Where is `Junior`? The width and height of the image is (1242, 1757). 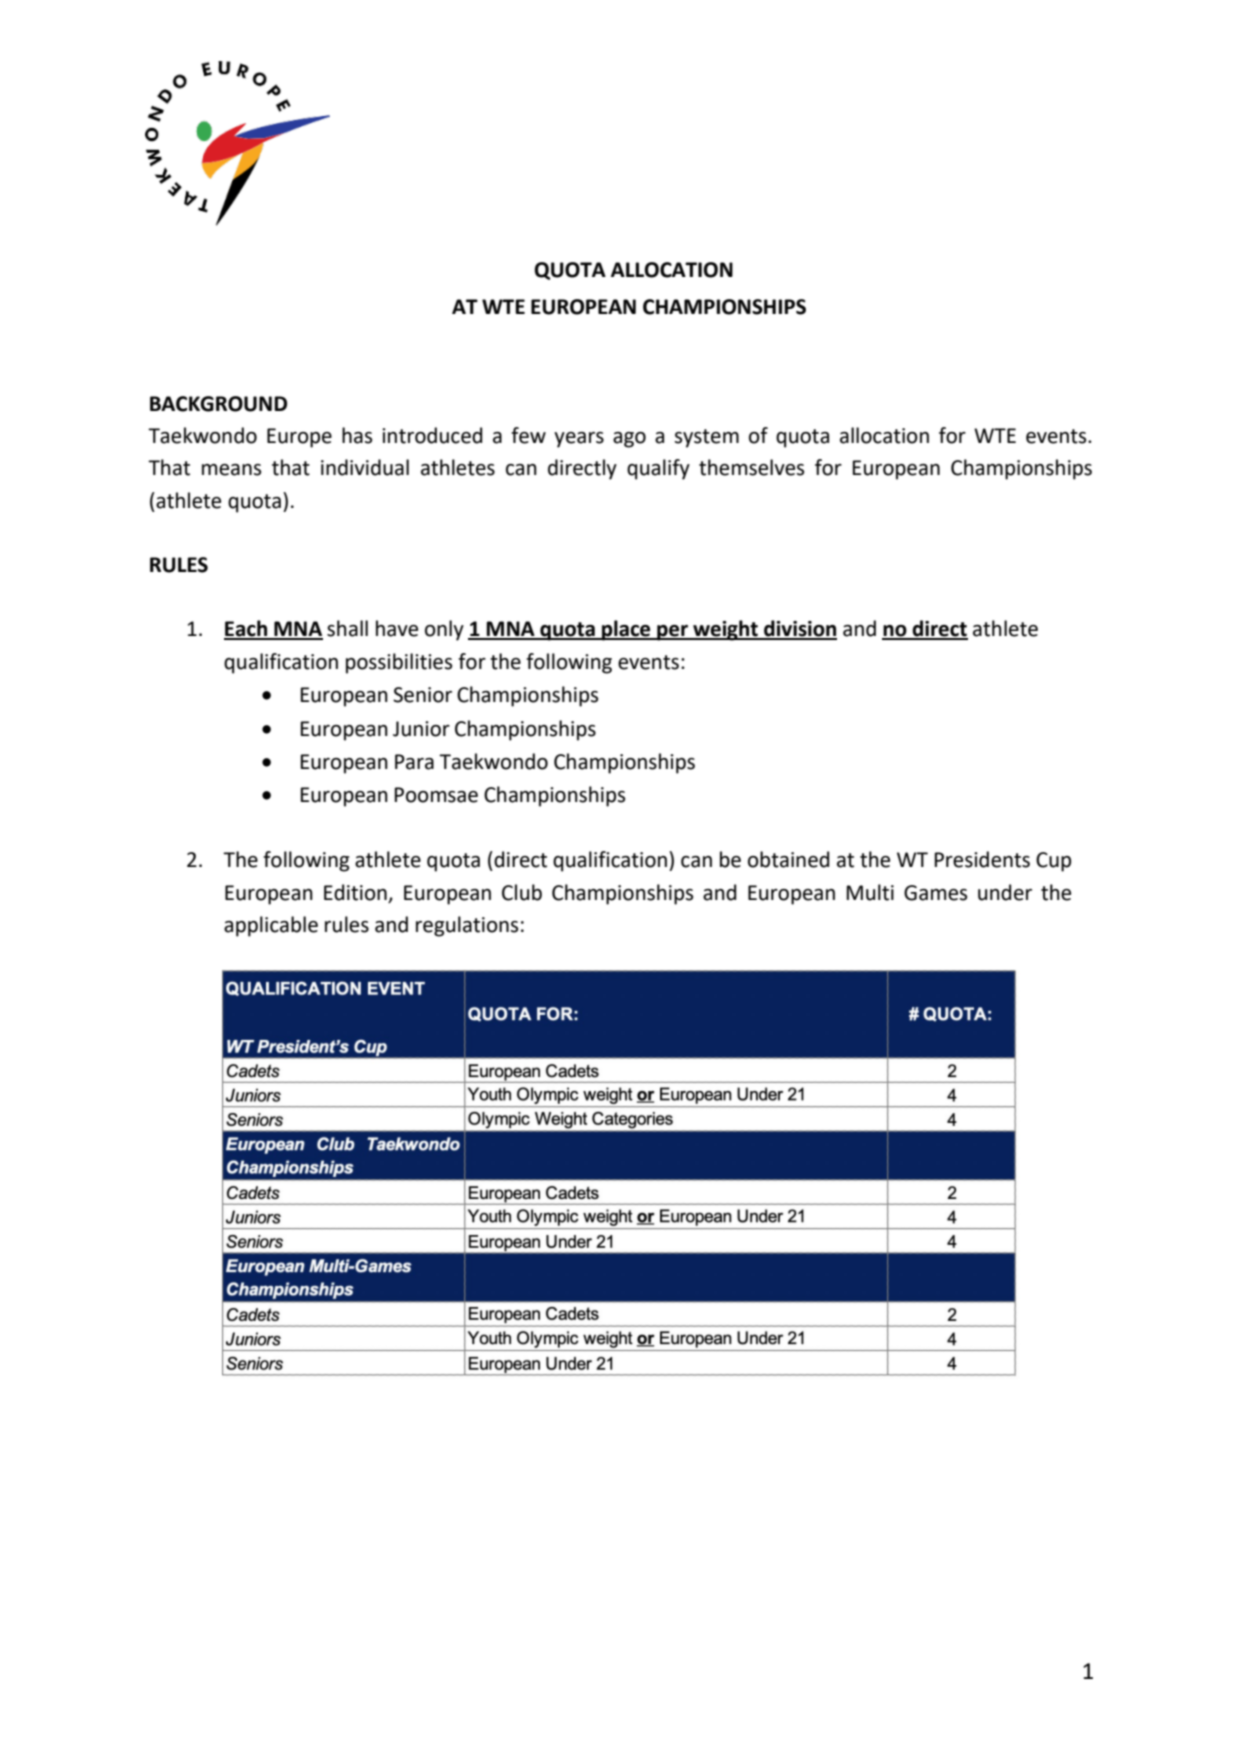 Junior is located at coordinates (421, 729).
